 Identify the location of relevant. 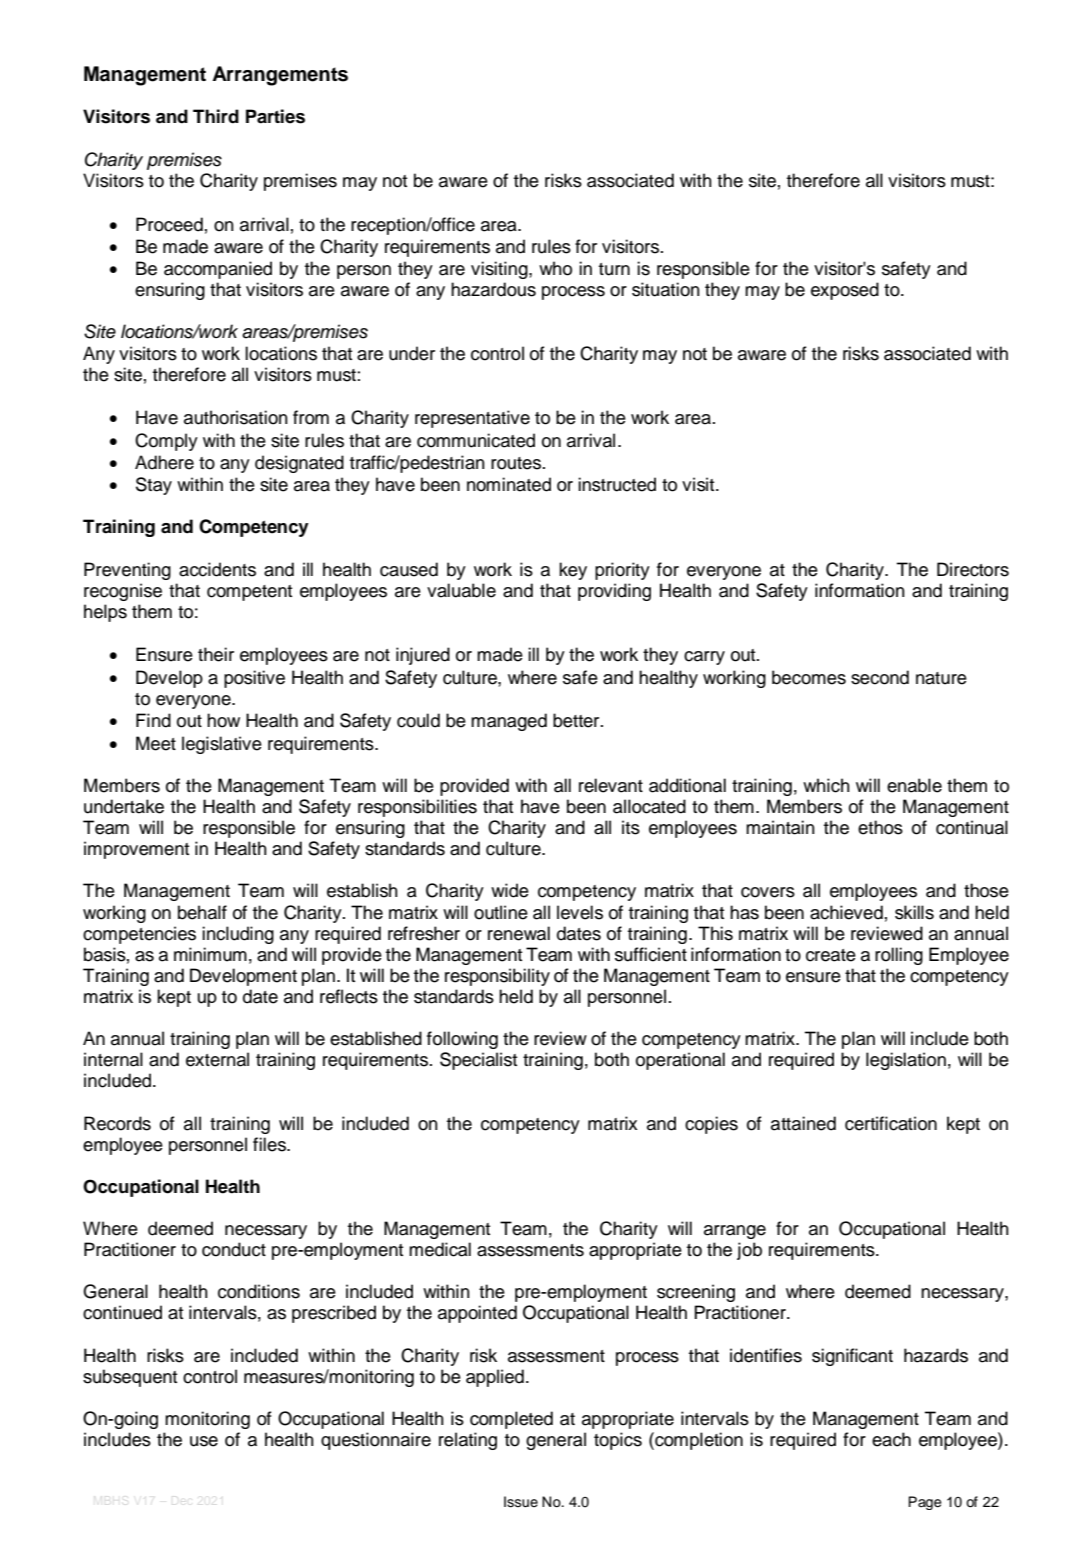
(611, 785).
